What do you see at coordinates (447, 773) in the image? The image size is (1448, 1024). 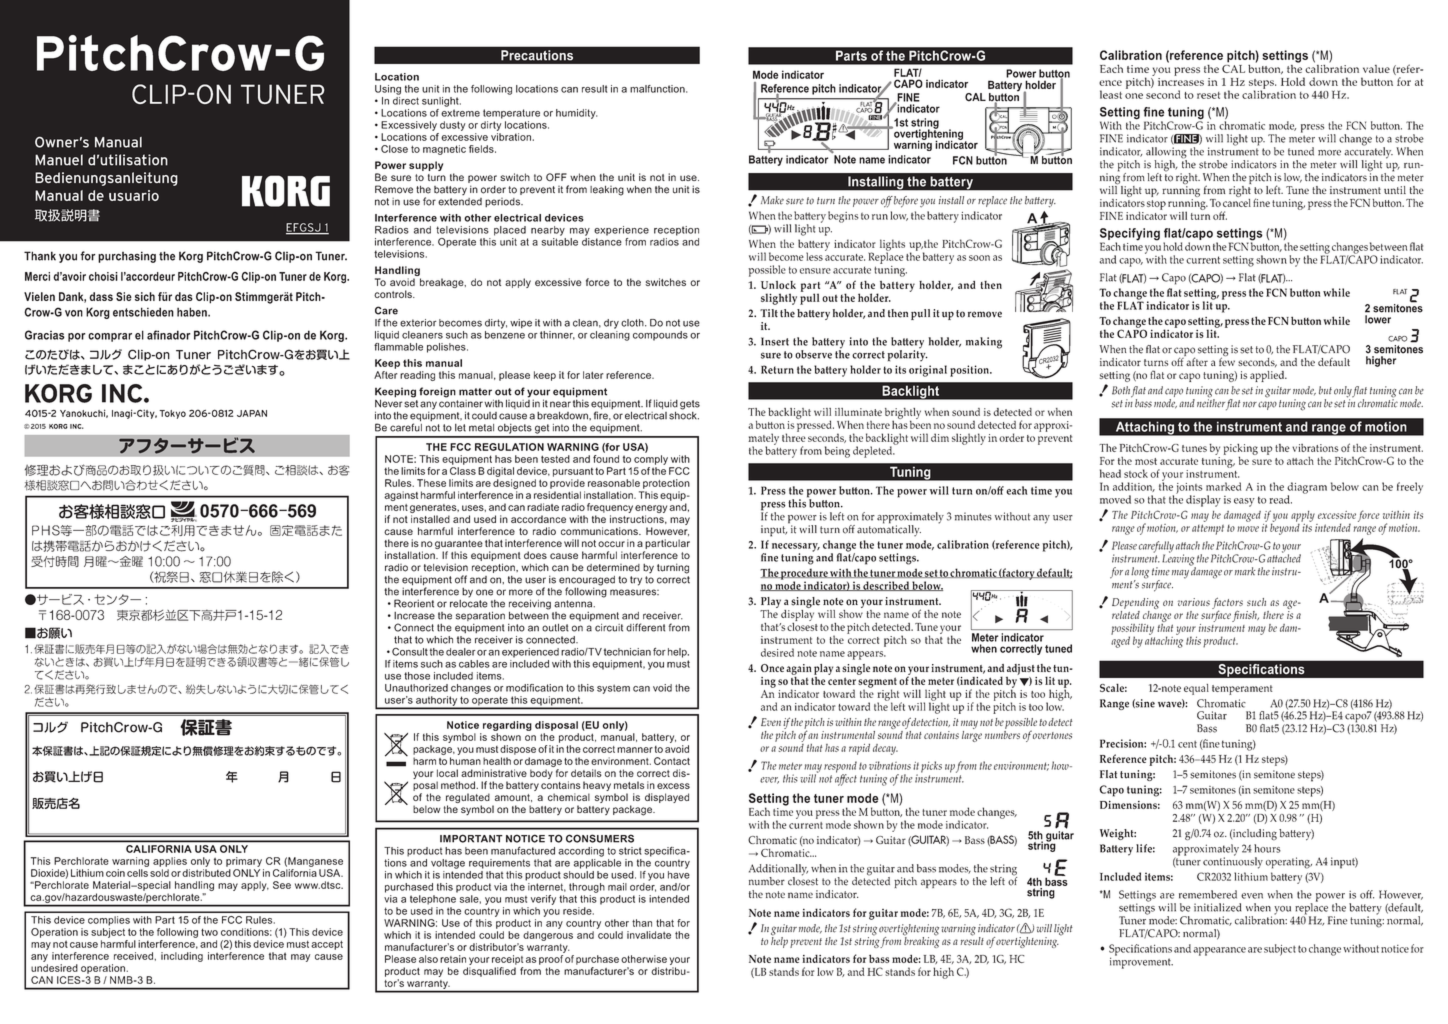 I see `local` at bounding box center [447, 773].
